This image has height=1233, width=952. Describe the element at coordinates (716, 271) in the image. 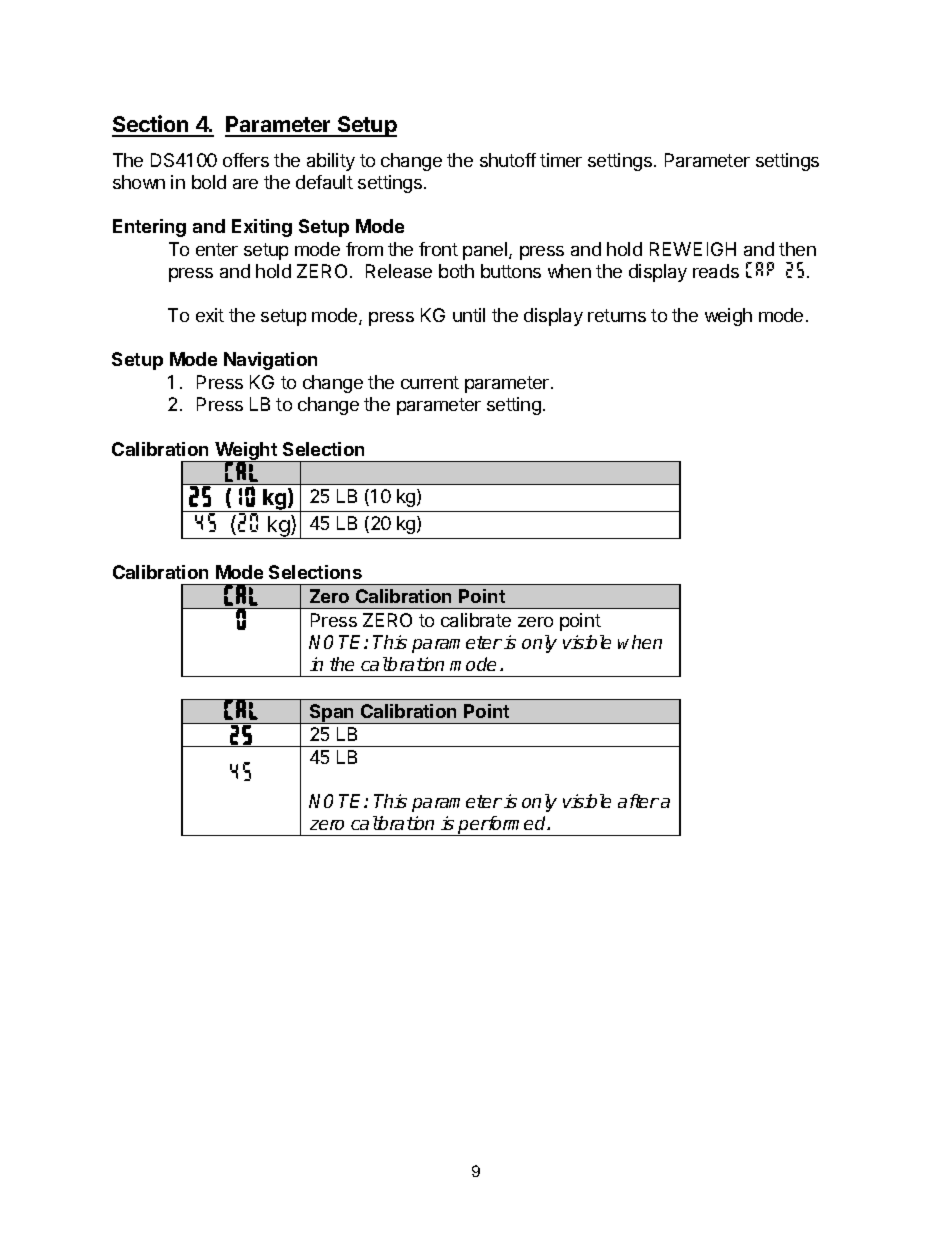

I see `reads` at that location.
